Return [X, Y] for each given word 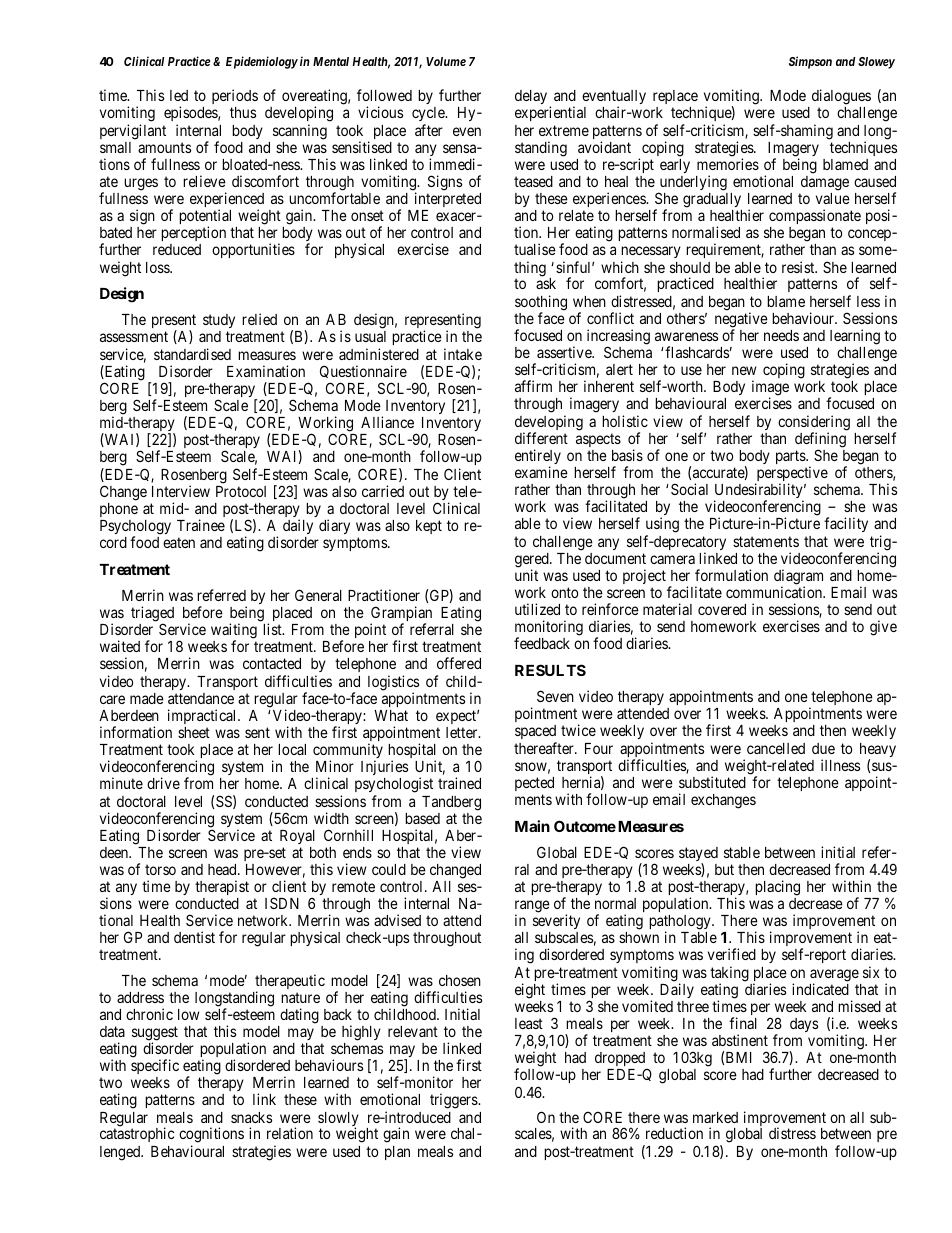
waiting [234, 632]
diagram [798, 578]
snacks [251, 1117]
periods [235, 96]
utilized [537, 609]
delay [531, 97]
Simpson [810, 62]
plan [397, 1153]
